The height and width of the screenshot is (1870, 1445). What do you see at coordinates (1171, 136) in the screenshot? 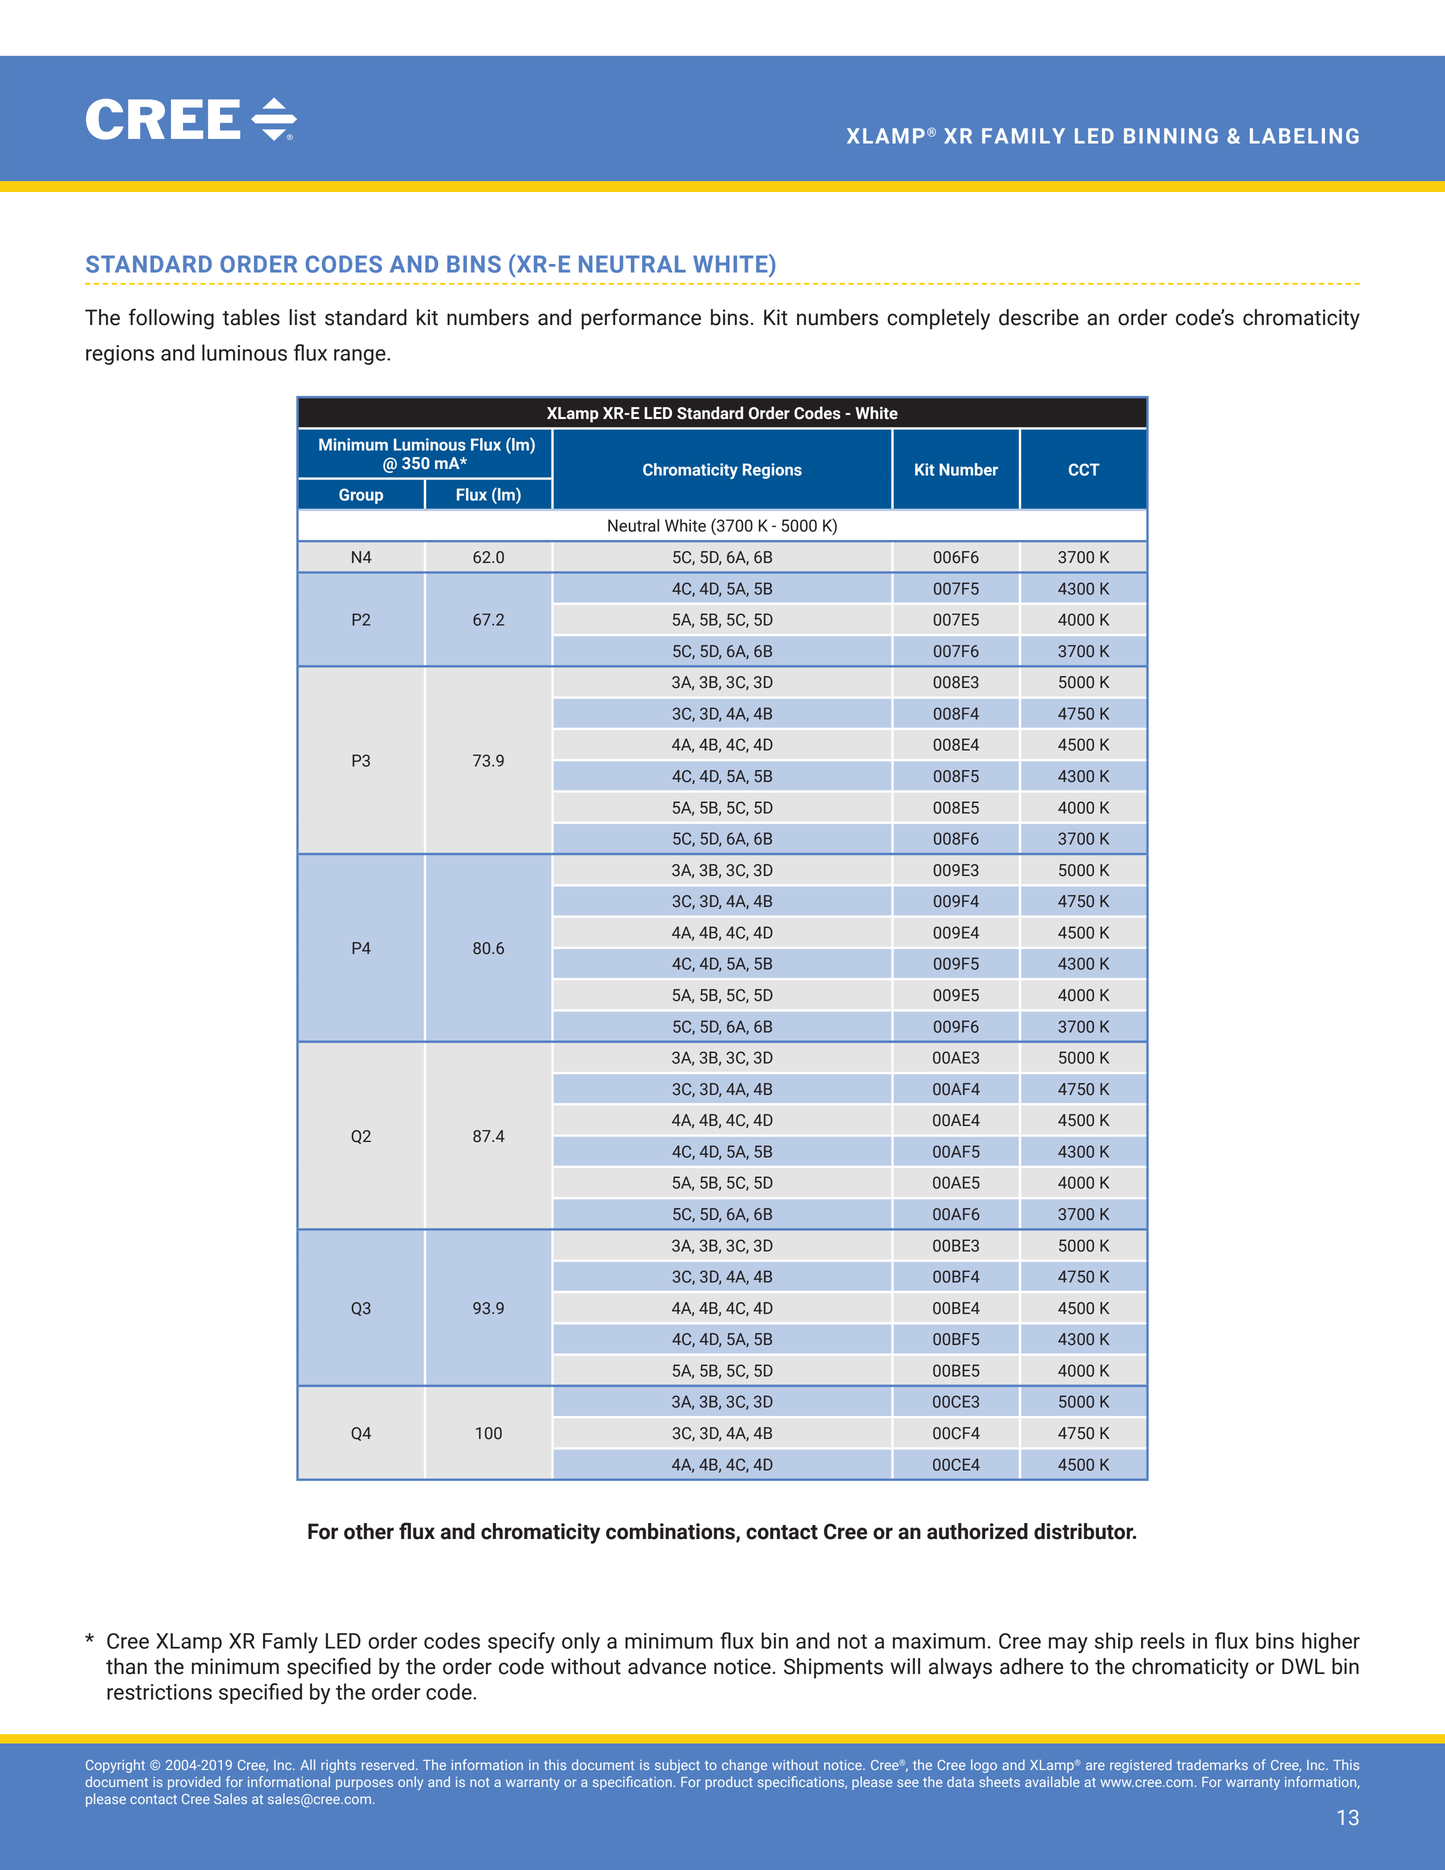
I see `BINNING` at bounding box center [1171, 136].
